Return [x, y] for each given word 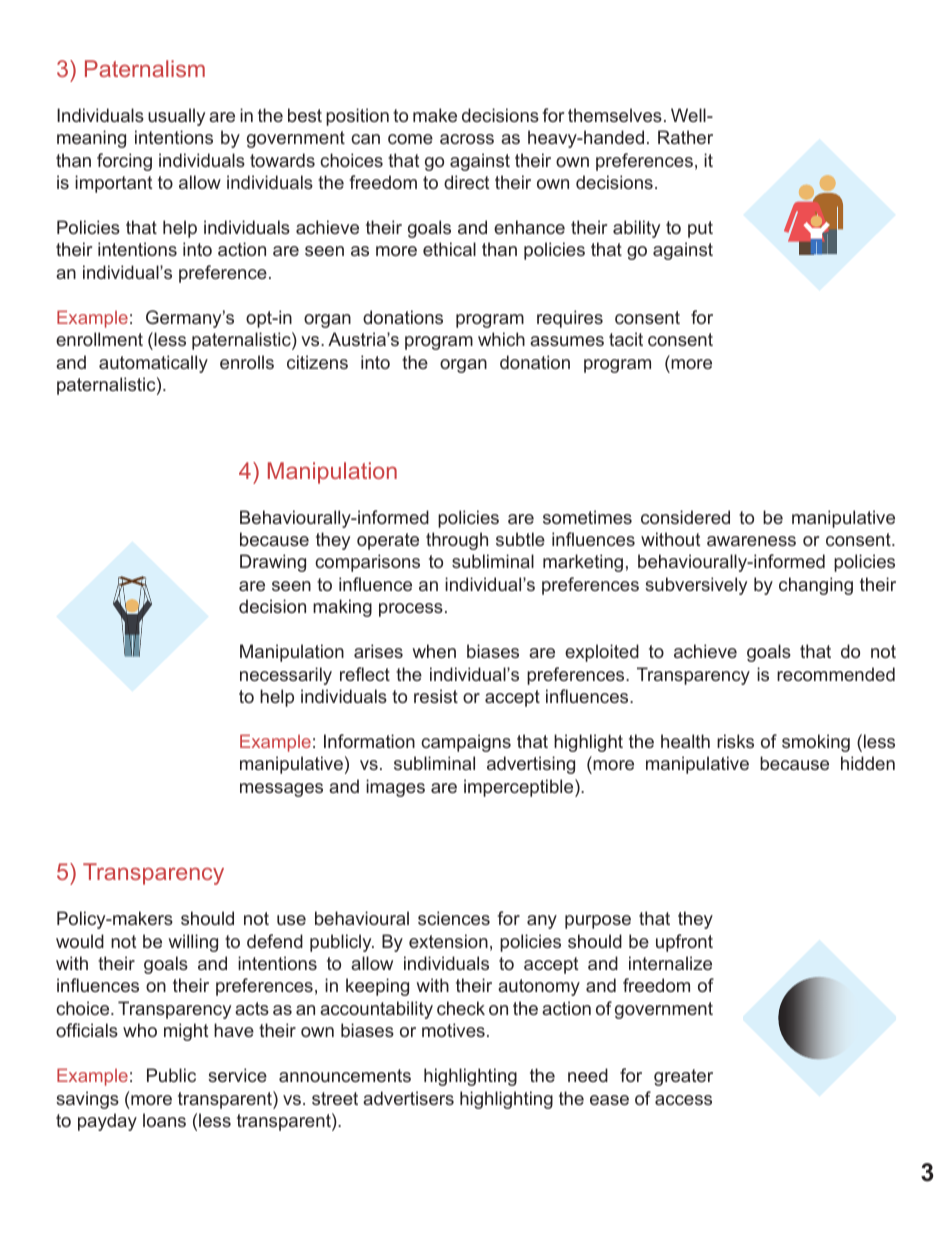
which [501, 339]
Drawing [273, 563]
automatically [153, 364]
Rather [685, 137]
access [683, 1100]
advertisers [408, 1098]
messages [281, 790]
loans [164, 1120]
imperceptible [520, 788]
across [467, 139]
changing [816, 586]
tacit [626, 339]
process [411, 610]
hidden [868, 763]
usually [176, 117]
